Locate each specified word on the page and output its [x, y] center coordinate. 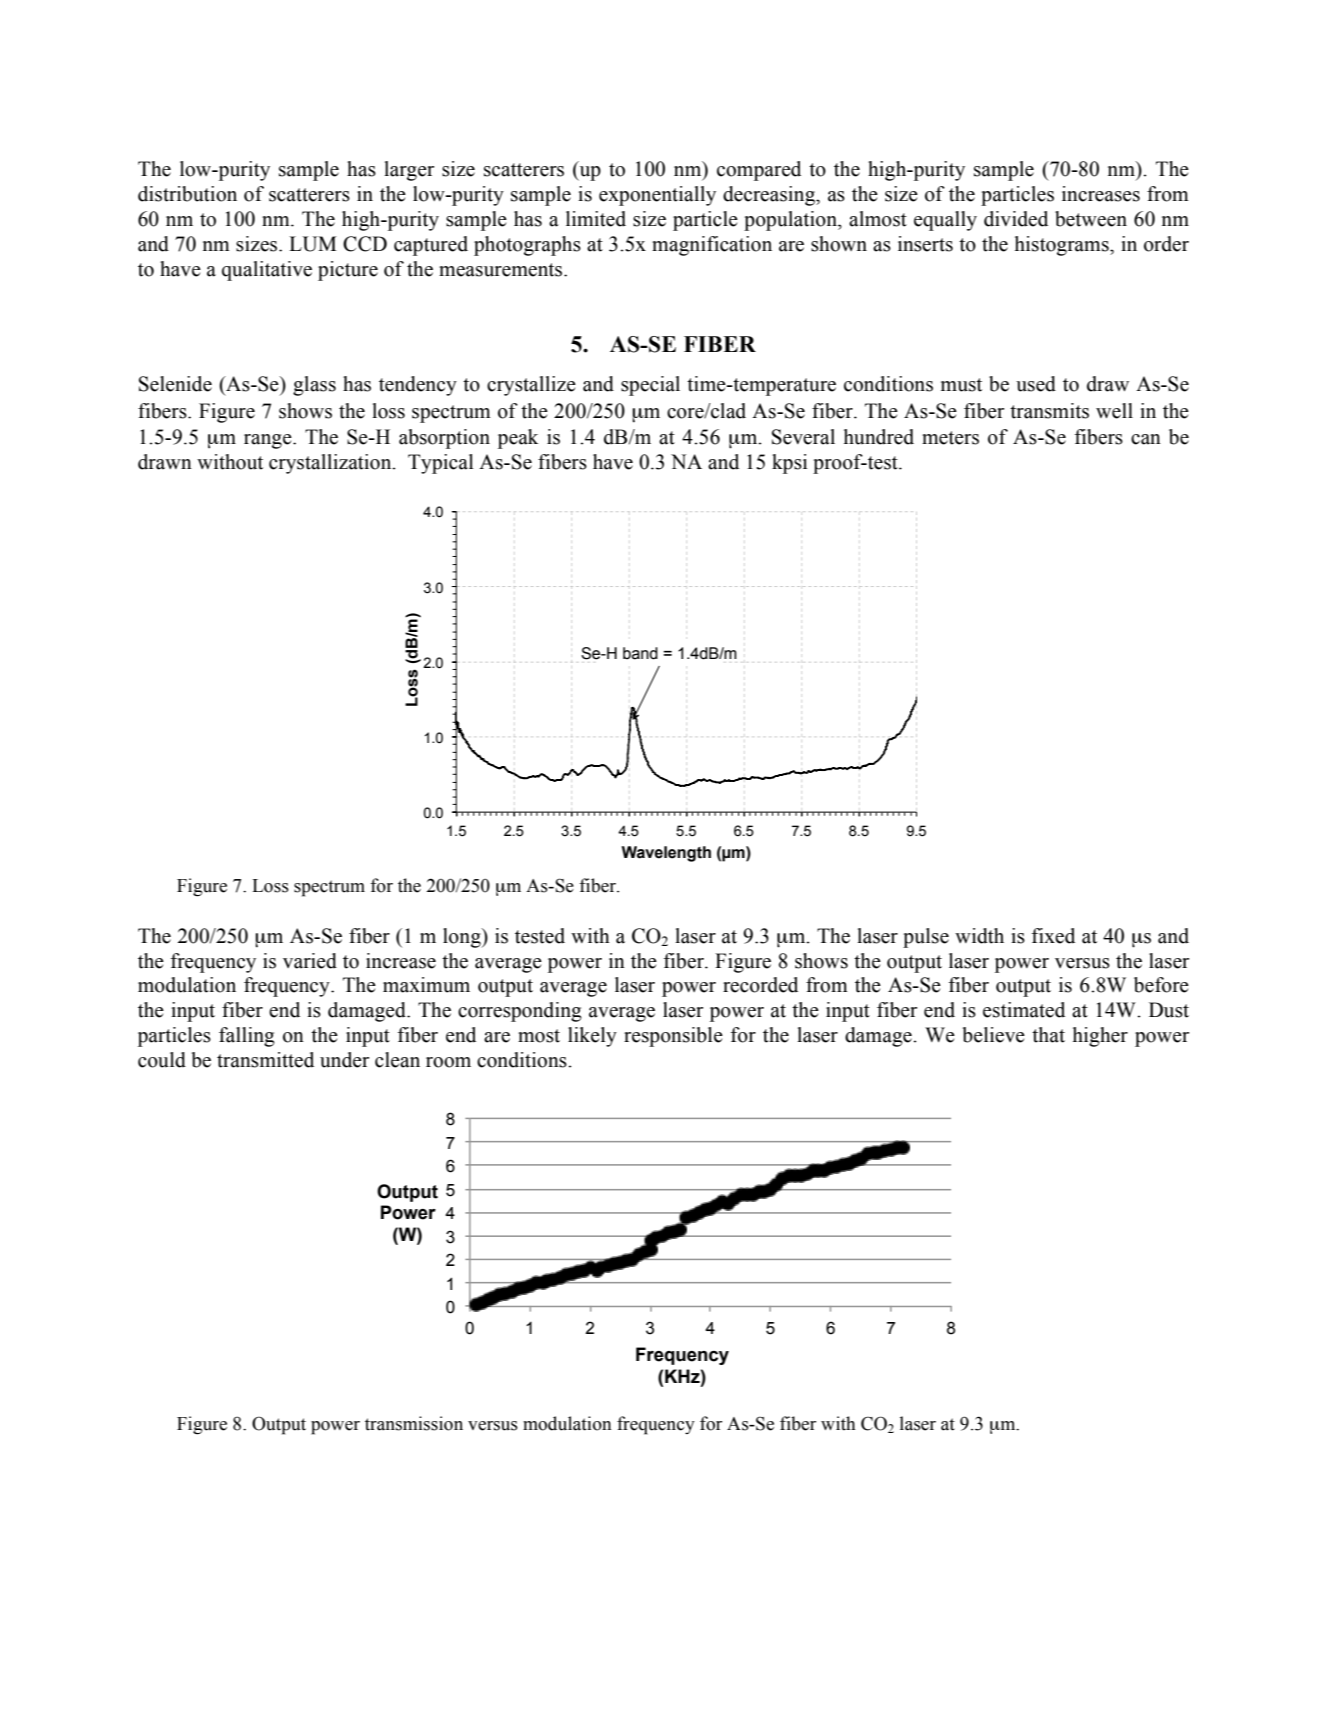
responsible [673, 1037]
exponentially [657, 196]
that [1048, 1035]
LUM [313, 244]
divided [1016, 219]
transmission [414, 1423]
